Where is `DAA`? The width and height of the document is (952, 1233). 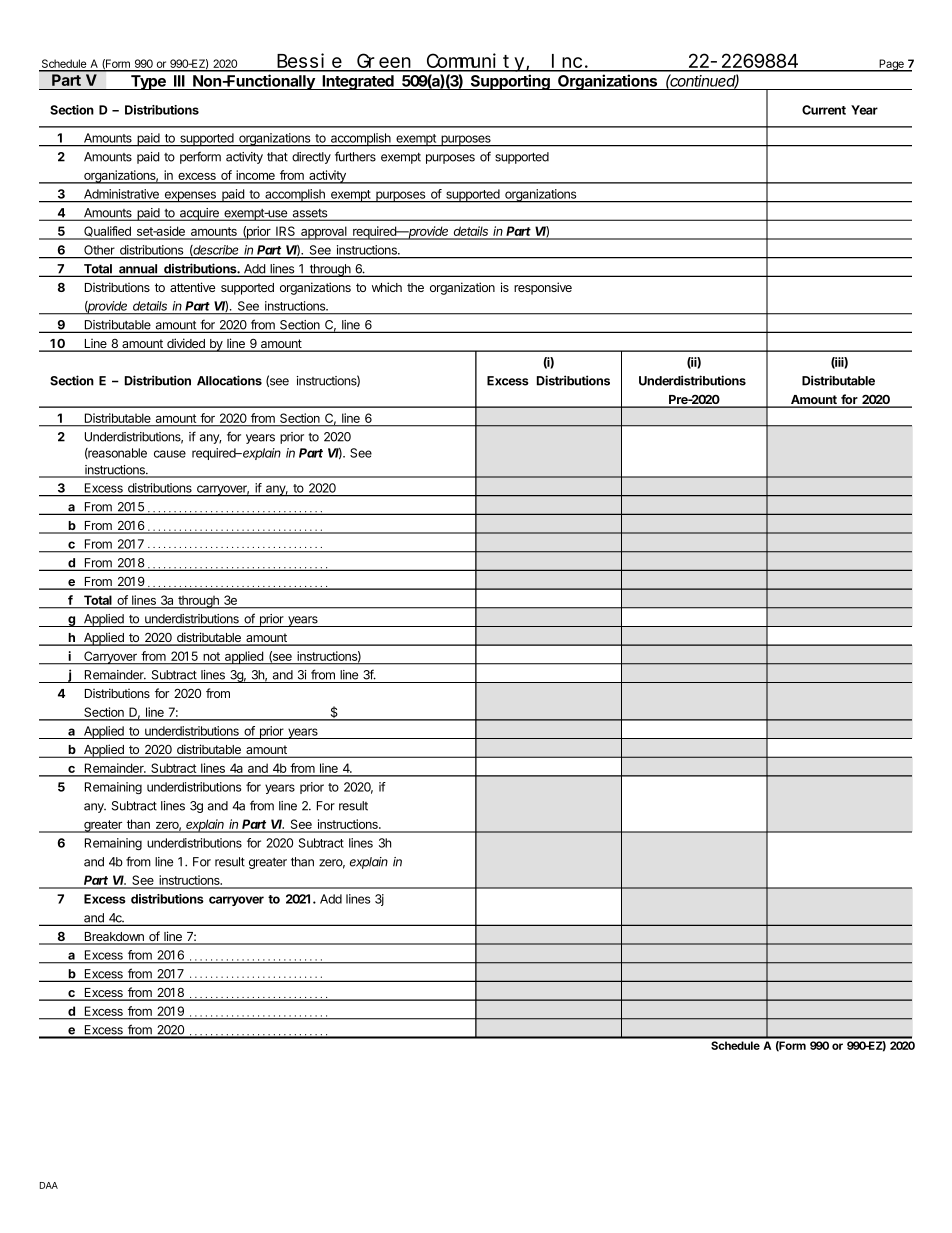
DAA is located at coordinates (49, 1185).
